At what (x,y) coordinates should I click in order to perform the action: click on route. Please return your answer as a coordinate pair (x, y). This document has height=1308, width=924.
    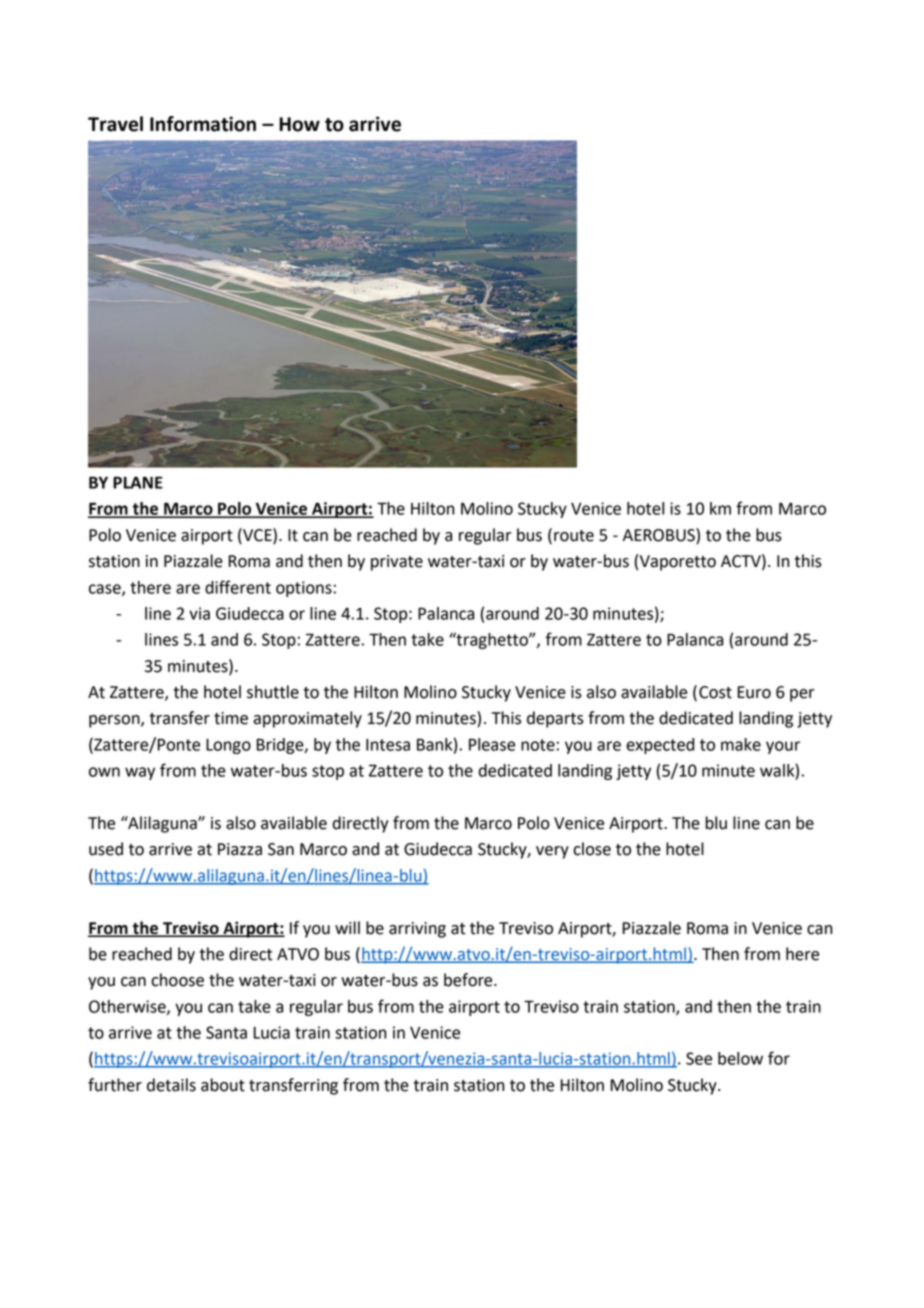
    Looking at the image, I should click on (574, 536).
